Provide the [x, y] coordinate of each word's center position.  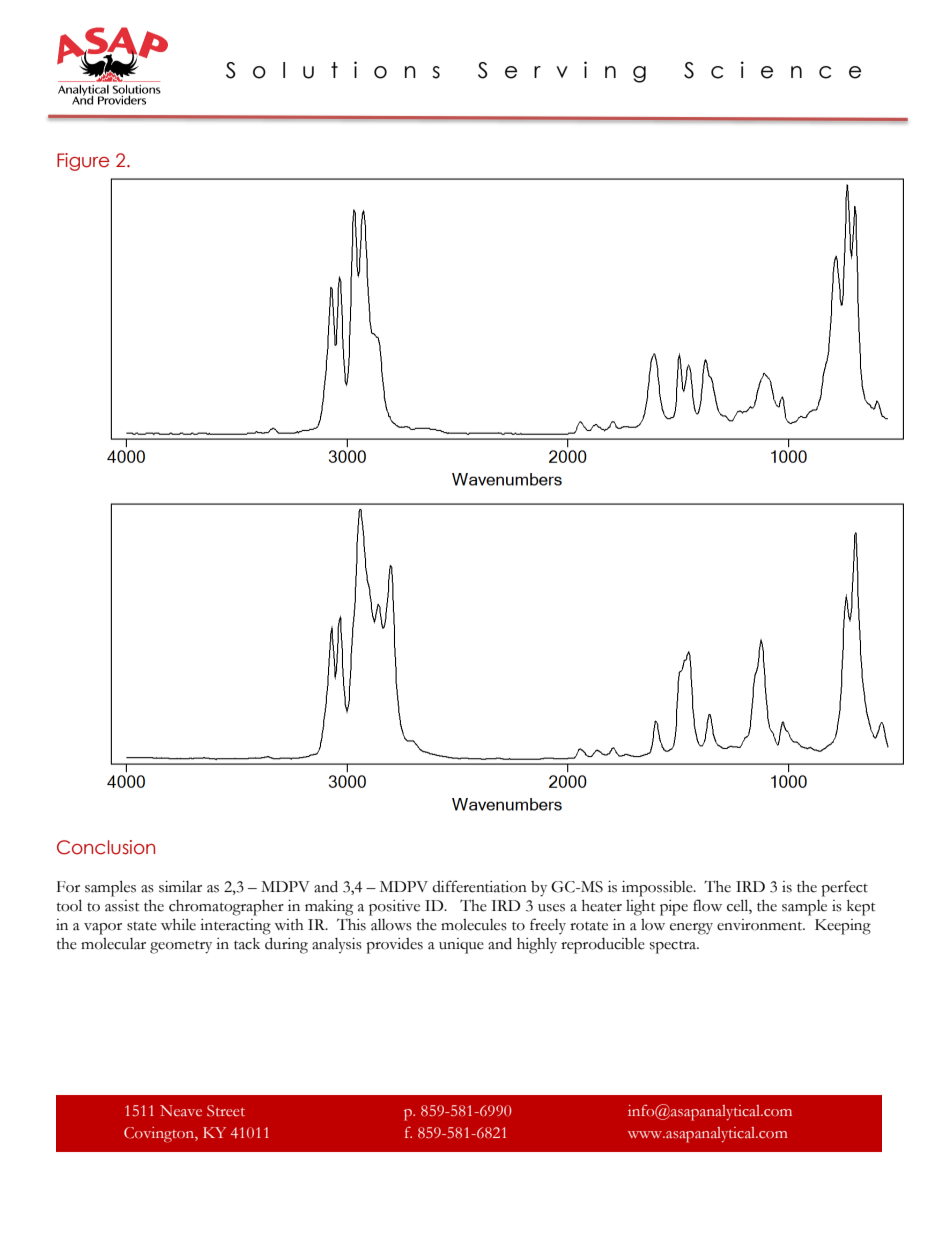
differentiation [479, 886]
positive [394, 908]
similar [180, 887]
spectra [674, 947]
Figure [83, 162]
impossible [658, 889]
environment [761, 925]
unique [461, 946]
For [68, 887]
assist [122, 906]
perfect [844, 888]
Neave [181, 1110]
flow [707, 905]
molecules [474, 925]
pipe [674, 908]
